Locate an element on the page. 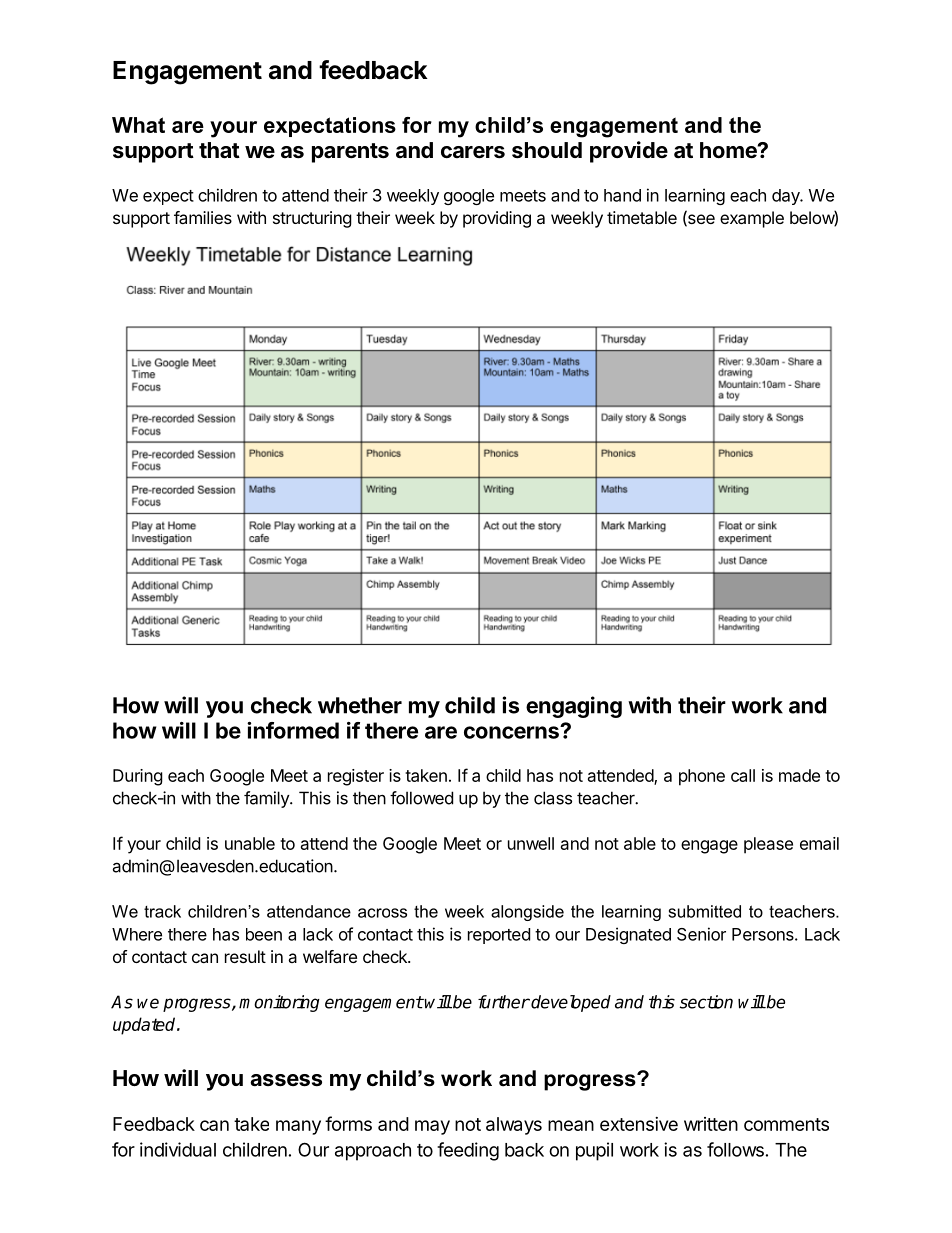 Image resolution: width=952 pixels, height=1233 pixels. family is located at coordinates (267, 799).
